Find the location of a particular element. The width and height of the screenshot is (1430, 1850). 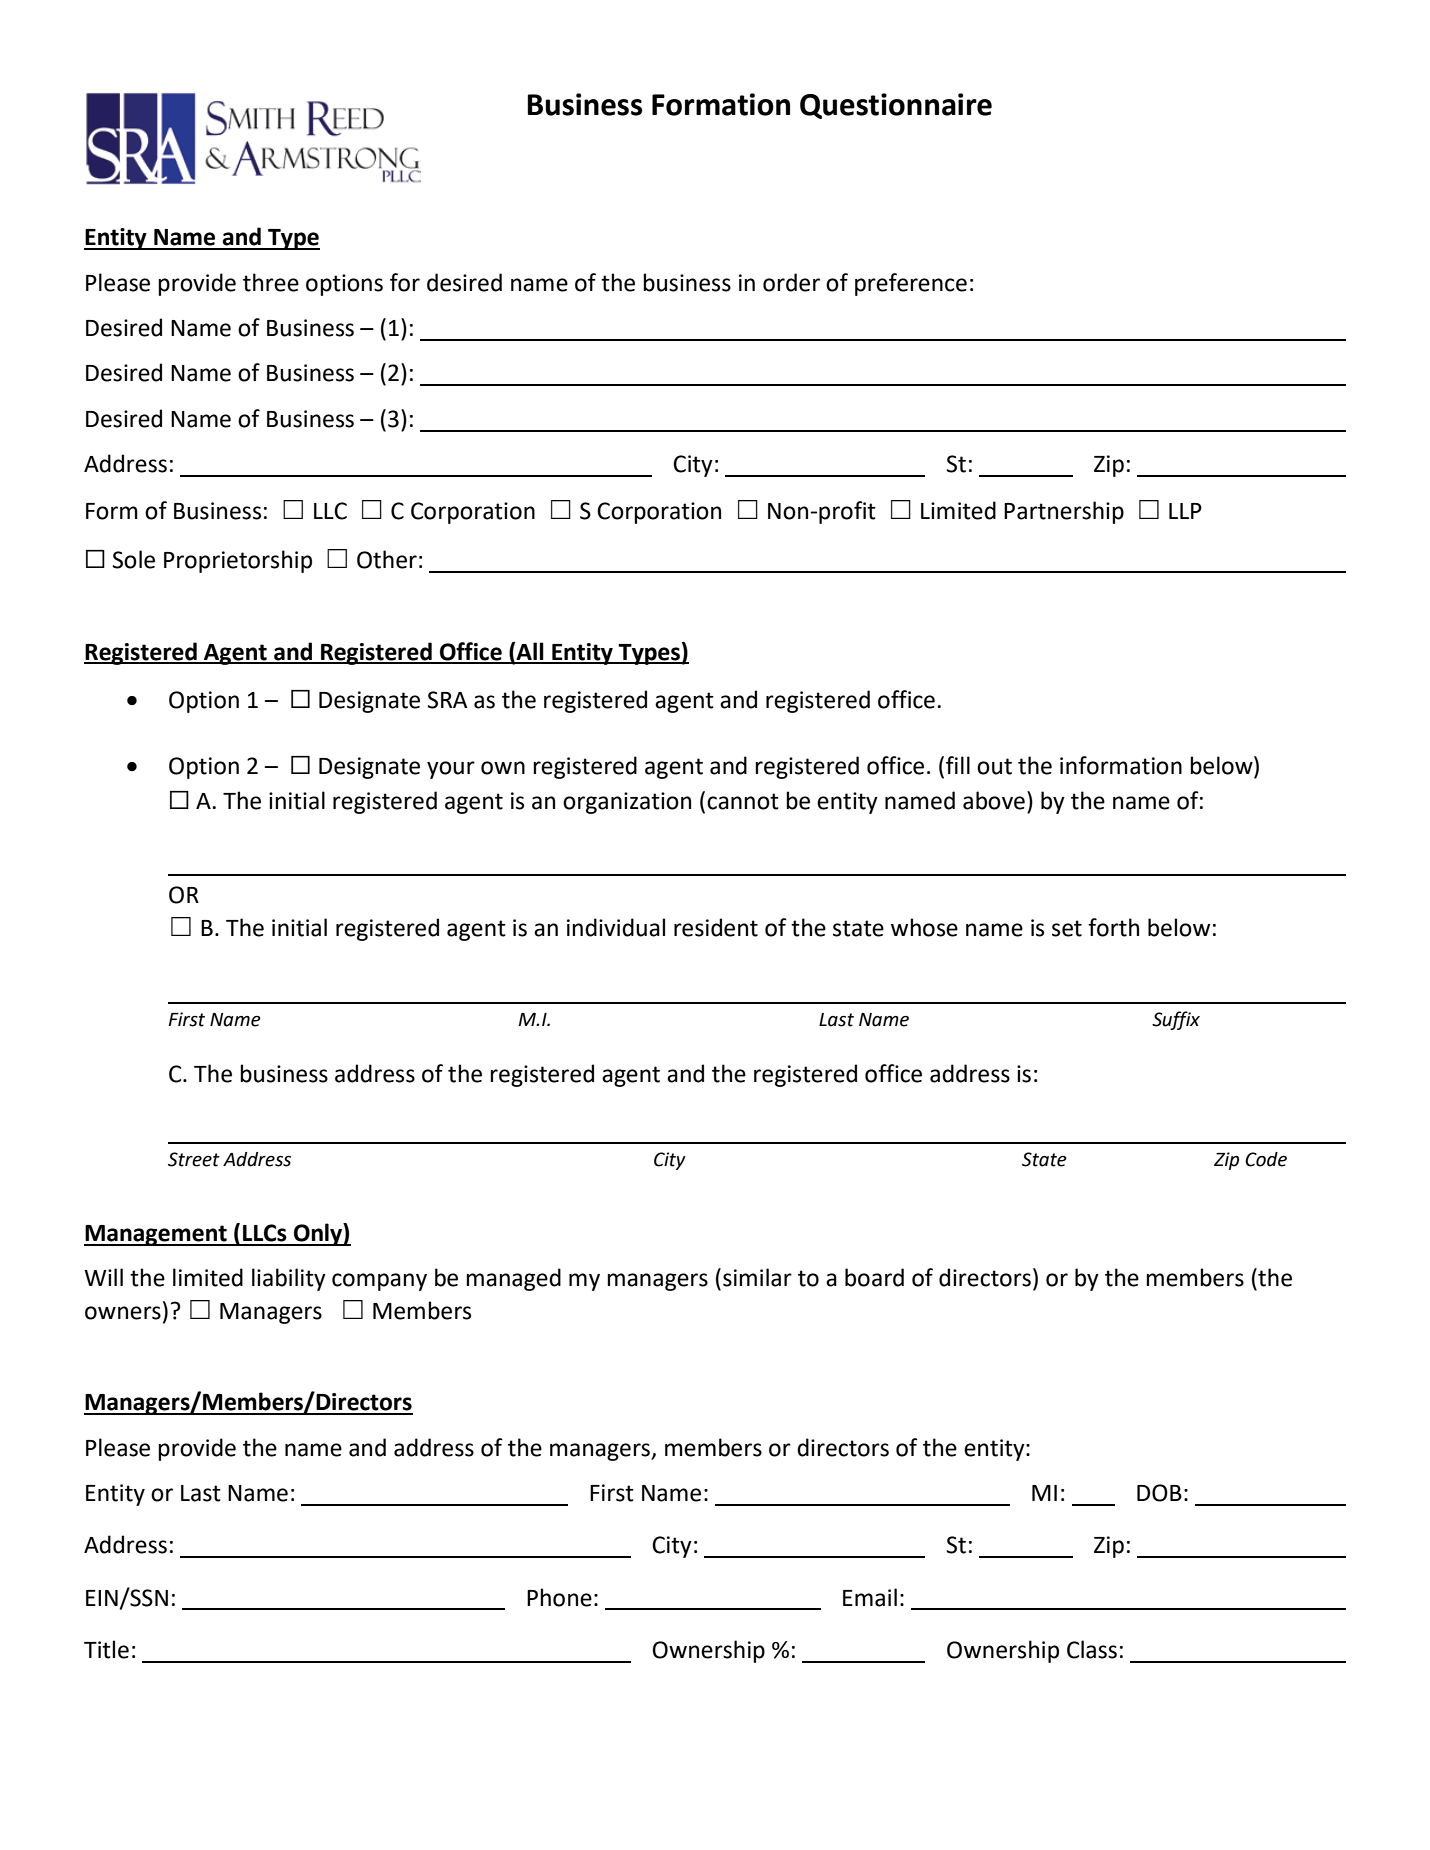

forth is located at coordinates (1113, 927).
